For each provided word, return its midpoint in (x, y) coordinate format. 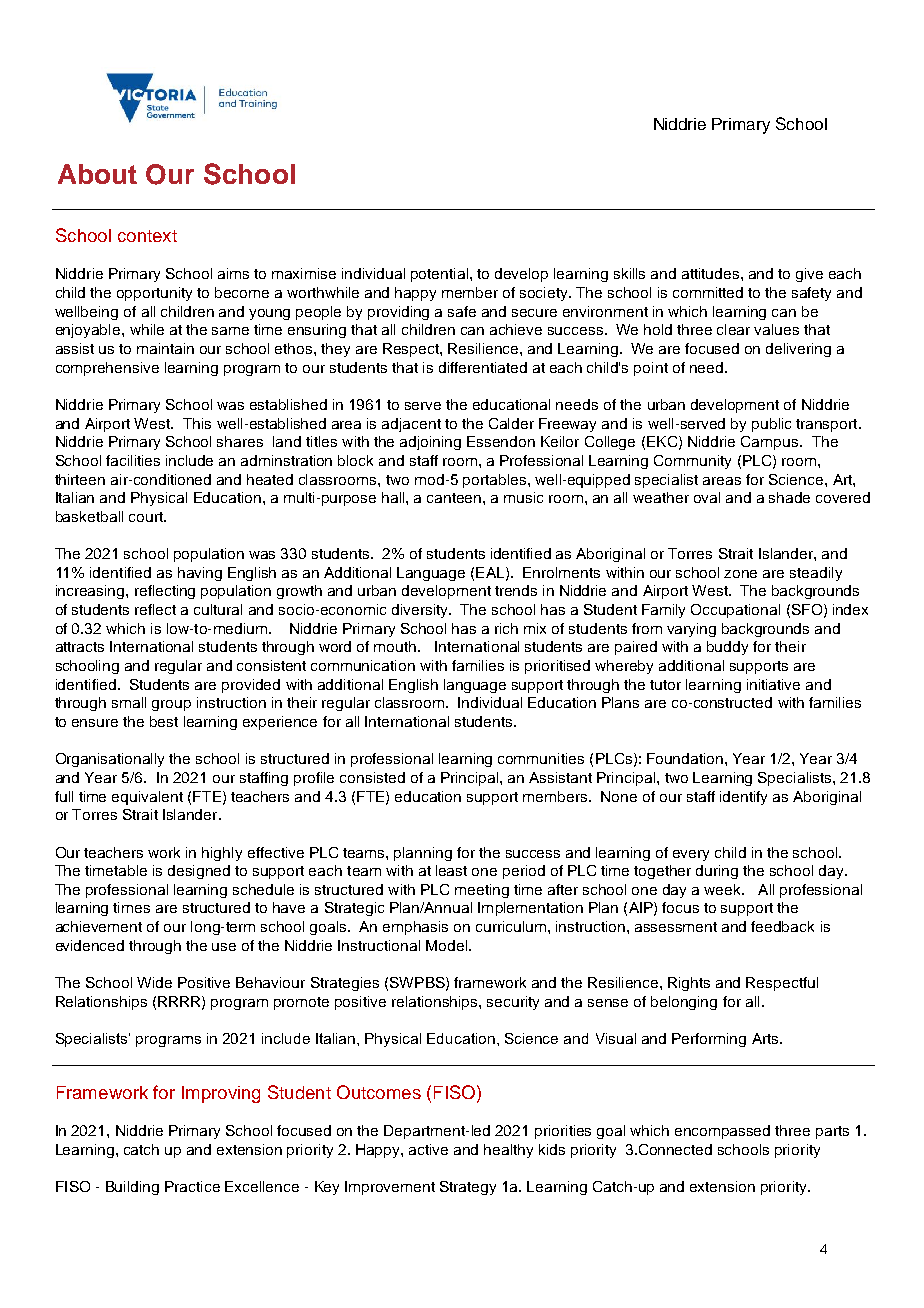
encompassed (722, 1132)
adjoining (430, 443)
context (147, 236)
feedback (782, 926)
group (171, 705)
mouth (396, 646)
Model (448, 945)
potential (441, 275)
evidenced (90, 945)
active (428, 1149)
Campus (769, 443)
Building (132, 1188)
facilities (133, 460)
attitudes (712, 273)
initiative (773, 684)
